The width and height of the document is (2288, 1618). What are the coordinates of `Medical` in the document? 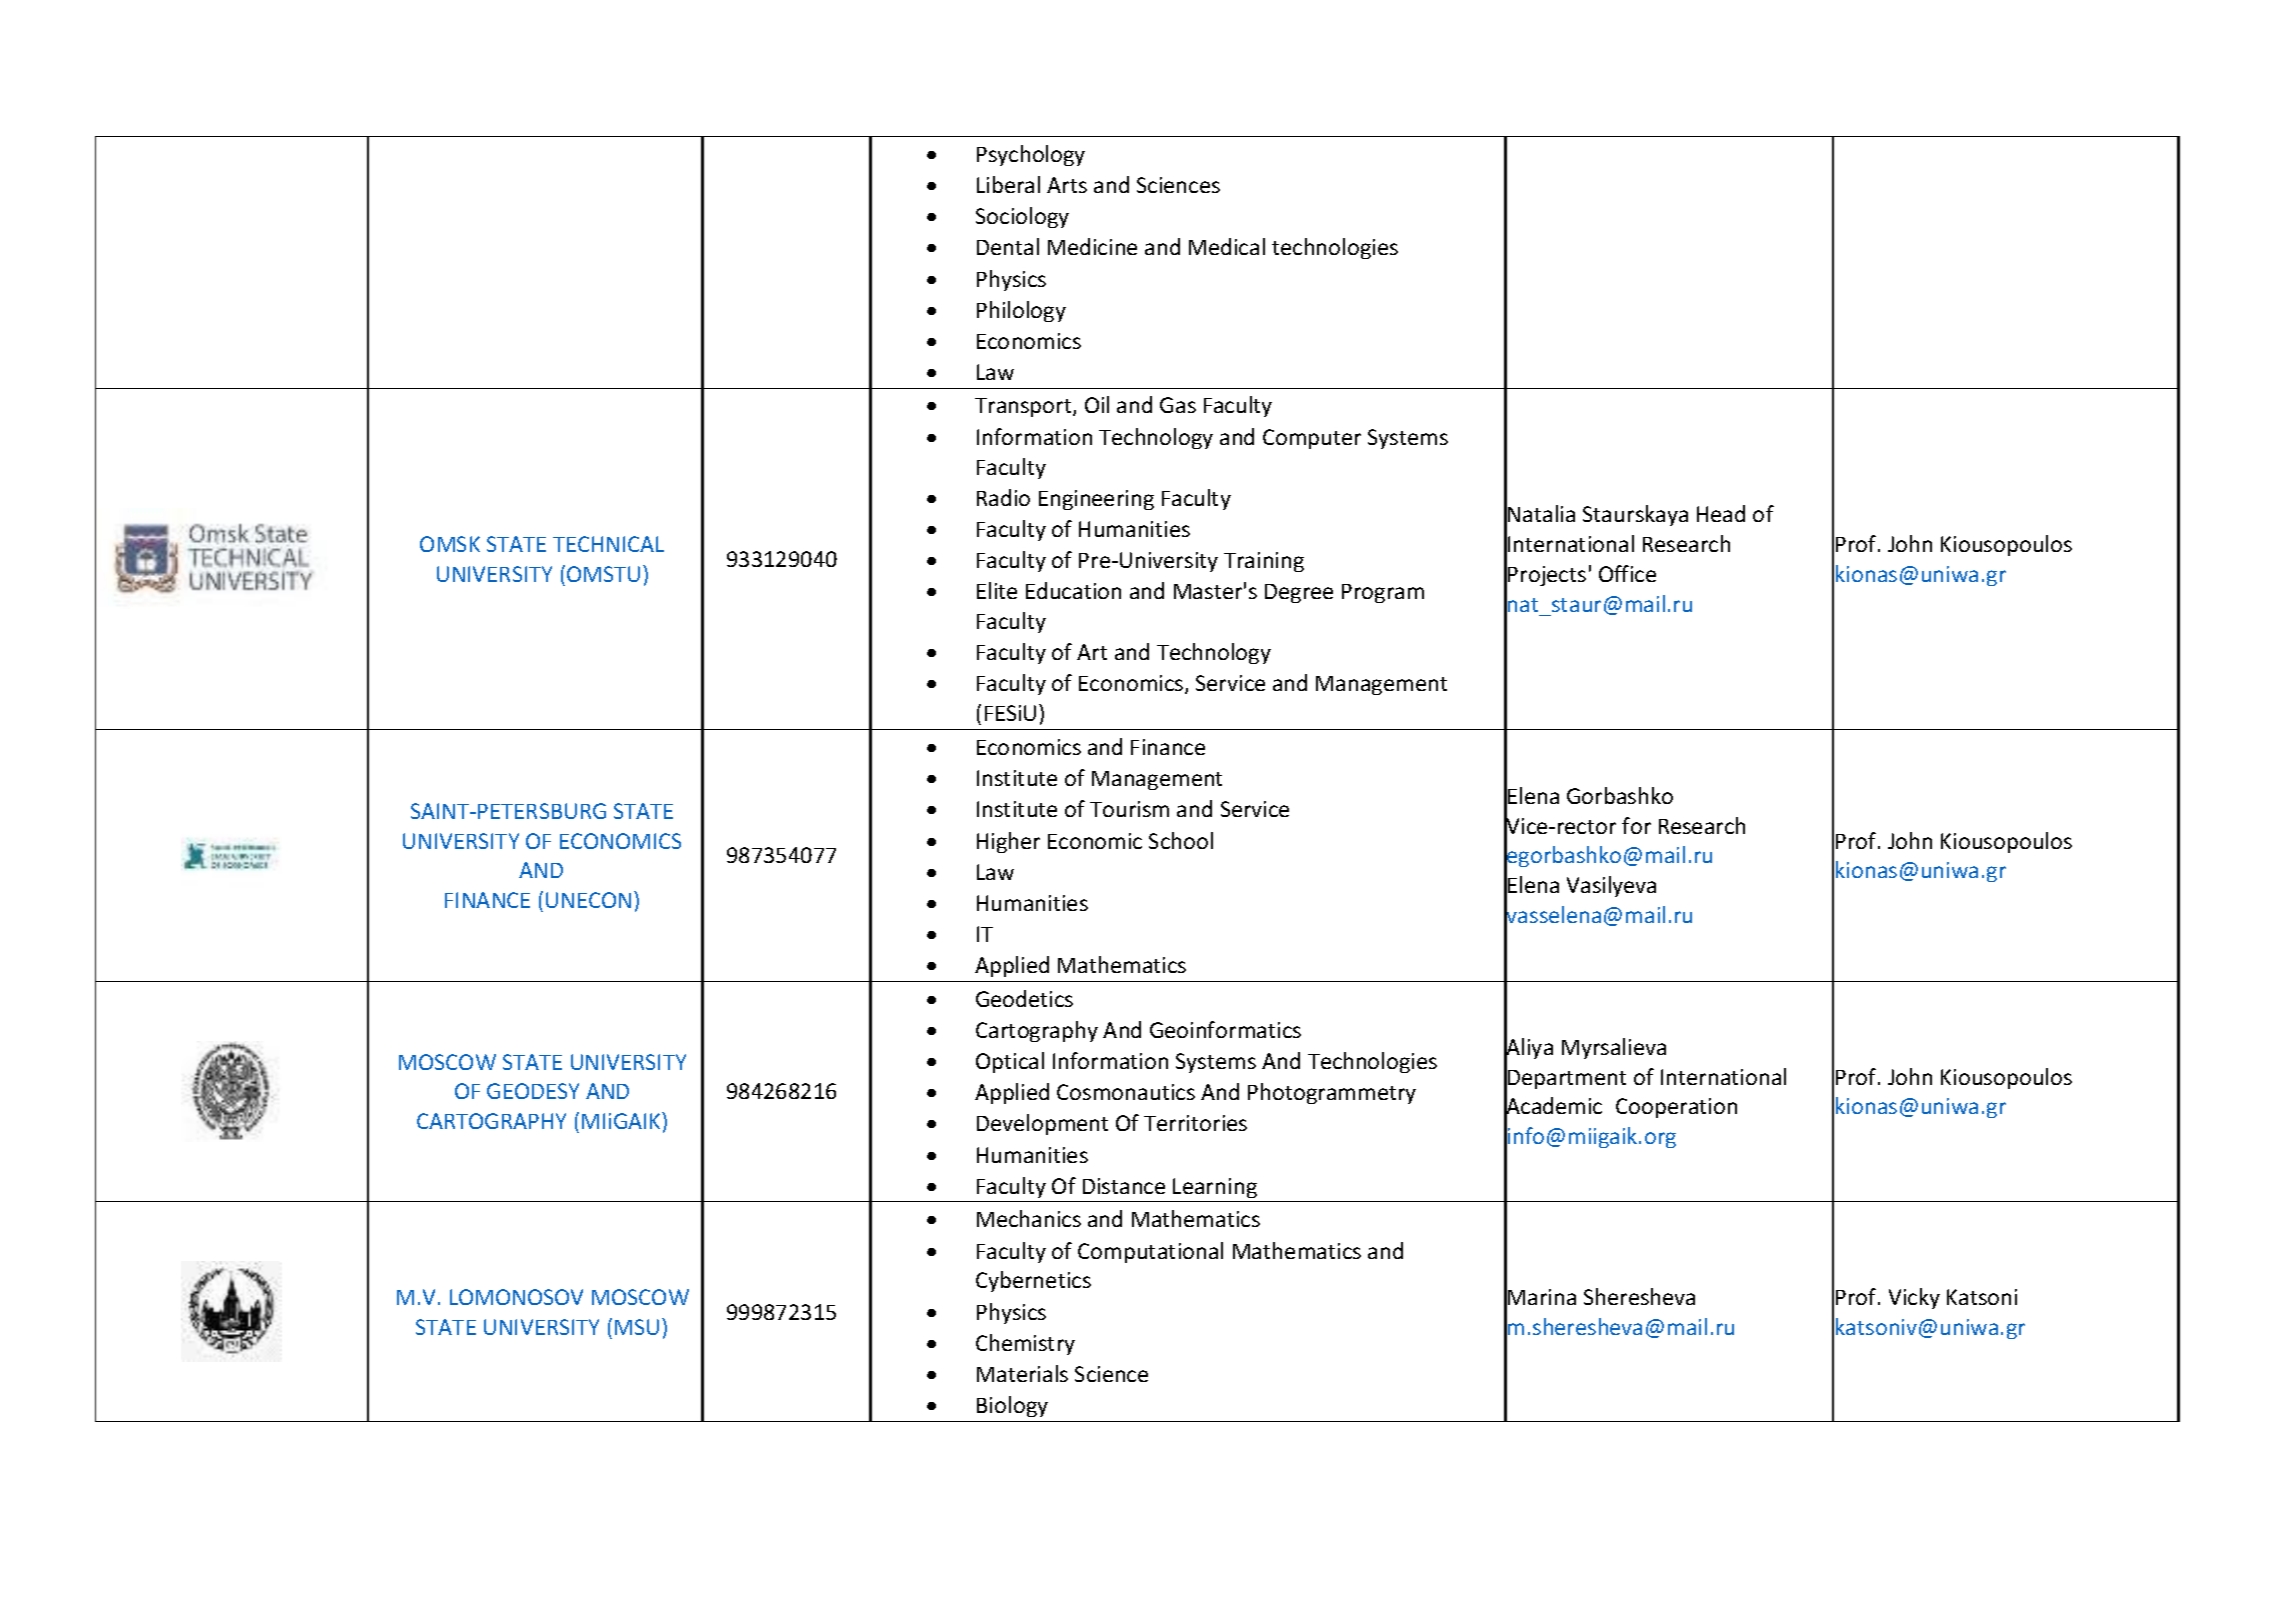 It's located at (1227, 246).
